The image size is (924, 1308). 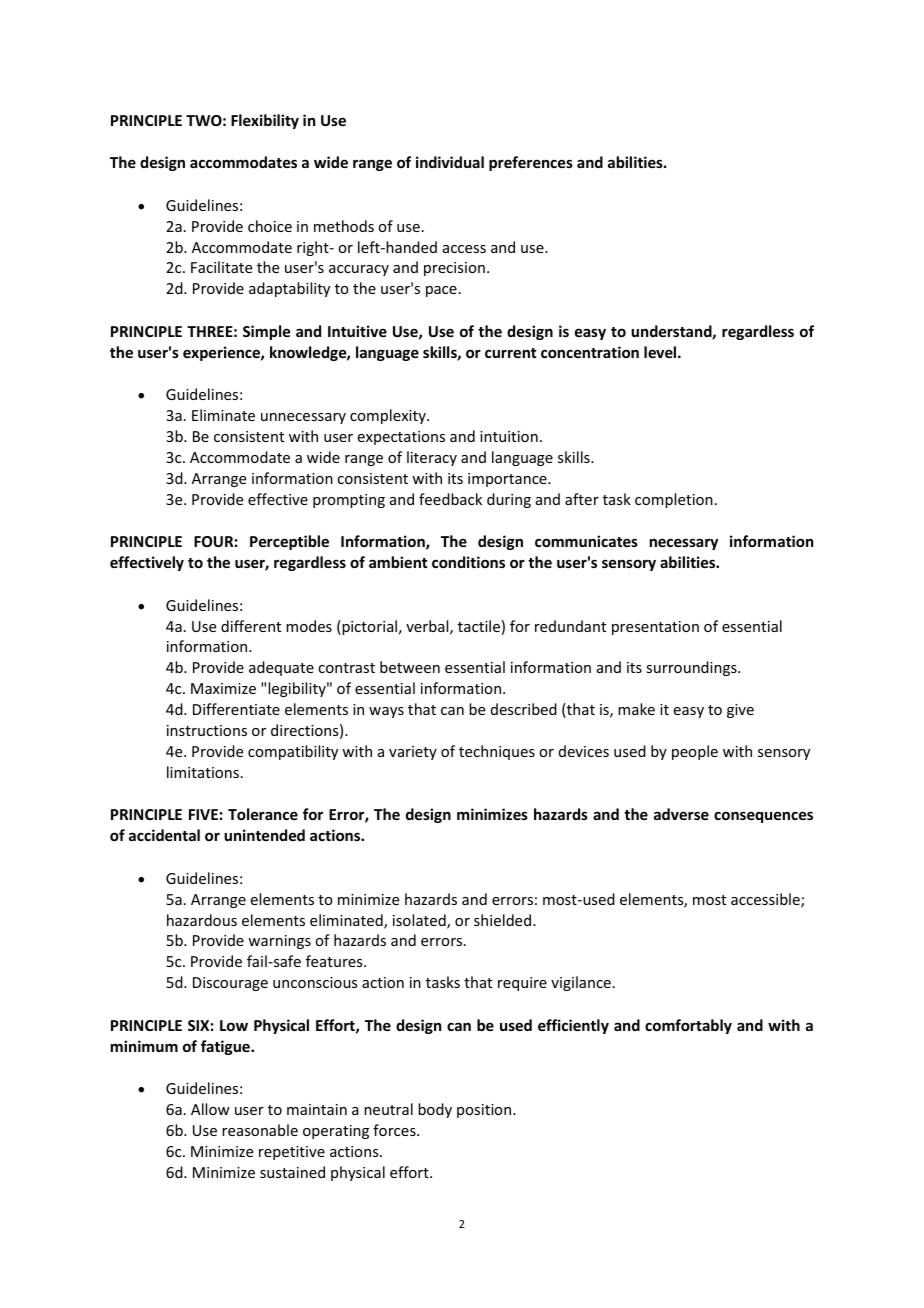 What do you see at coordinates (510, 353) in the screenshot?
I see `current` at bounding box center [510, 353].
